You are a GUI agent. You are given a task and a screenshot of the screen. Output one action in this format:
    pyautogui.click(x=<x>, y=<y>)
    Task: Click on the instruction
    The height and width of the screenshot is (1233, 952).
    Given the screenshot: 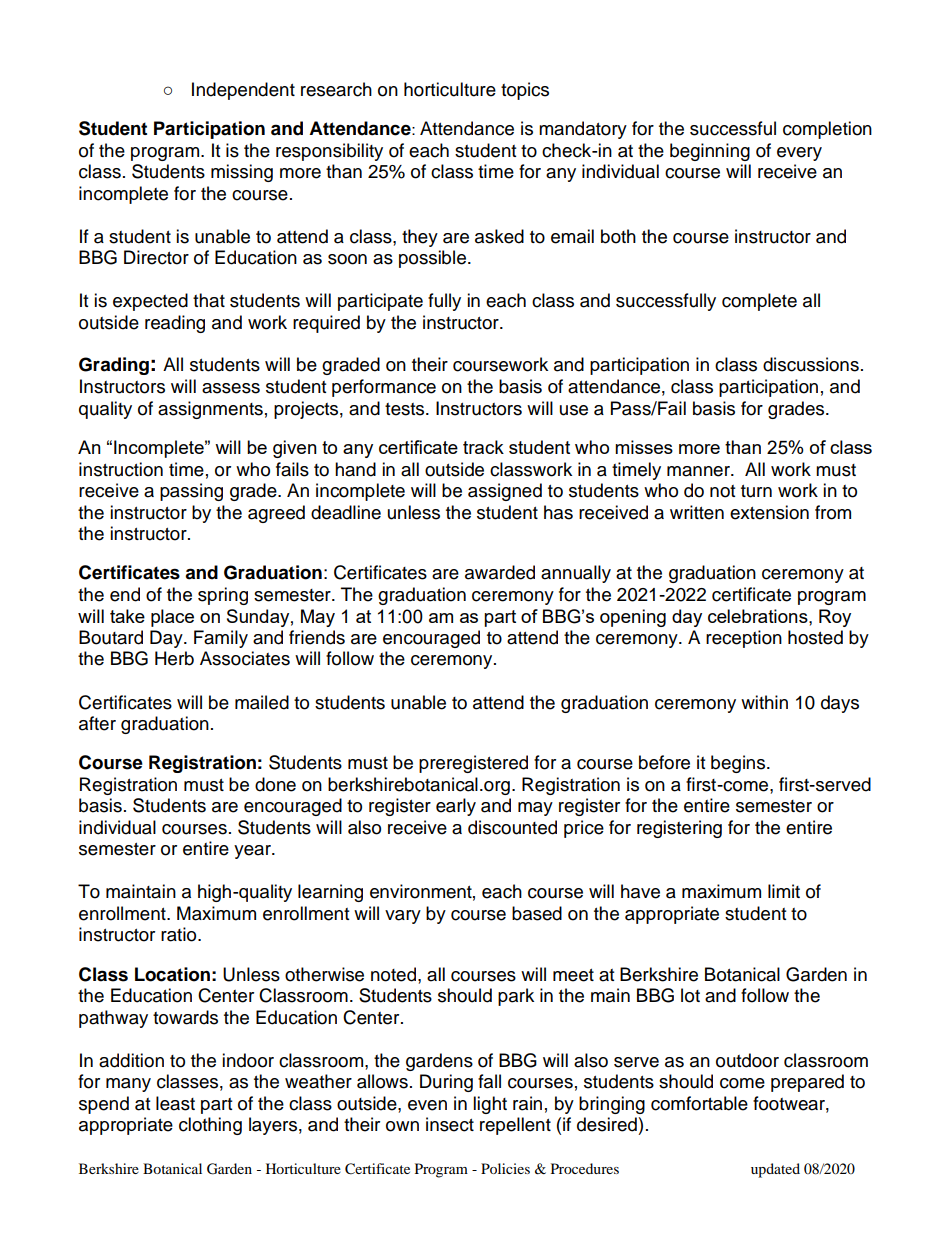 What is the action you would take?
    pyautogui.click(x=121, y=469)
